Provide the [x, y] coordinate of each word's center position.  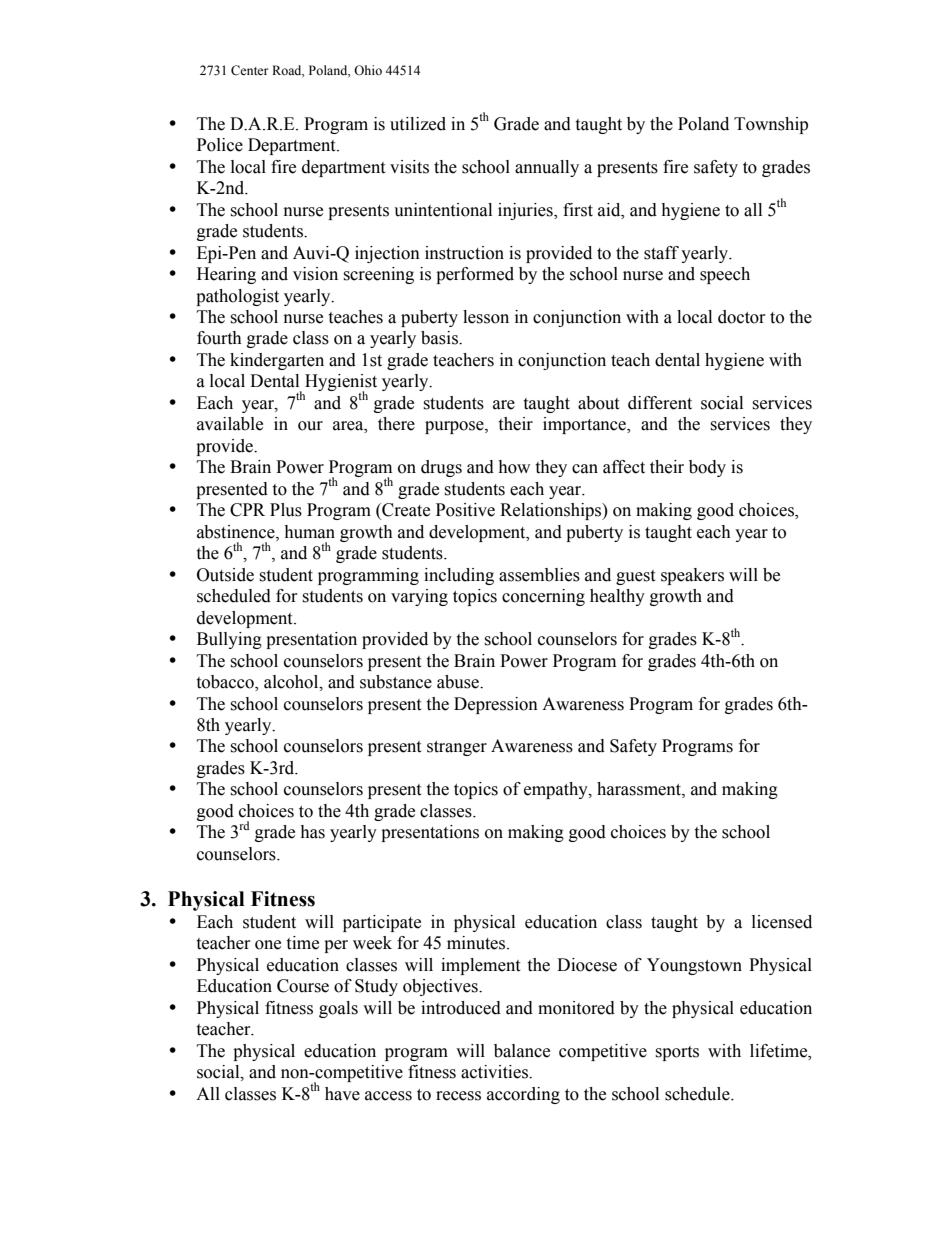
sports [677, 1053]
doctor [742, 317]
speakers [692, 576]
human [309, 532]
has [312, 832]
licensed [782, 922]
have [342, 1094]
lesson [486, 317]
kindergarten [277, 361]
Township [771, 125]
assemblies [539, 575]
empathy [557, 790]
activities [495, 1072]
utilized [418, 124]
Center [249, 70]
